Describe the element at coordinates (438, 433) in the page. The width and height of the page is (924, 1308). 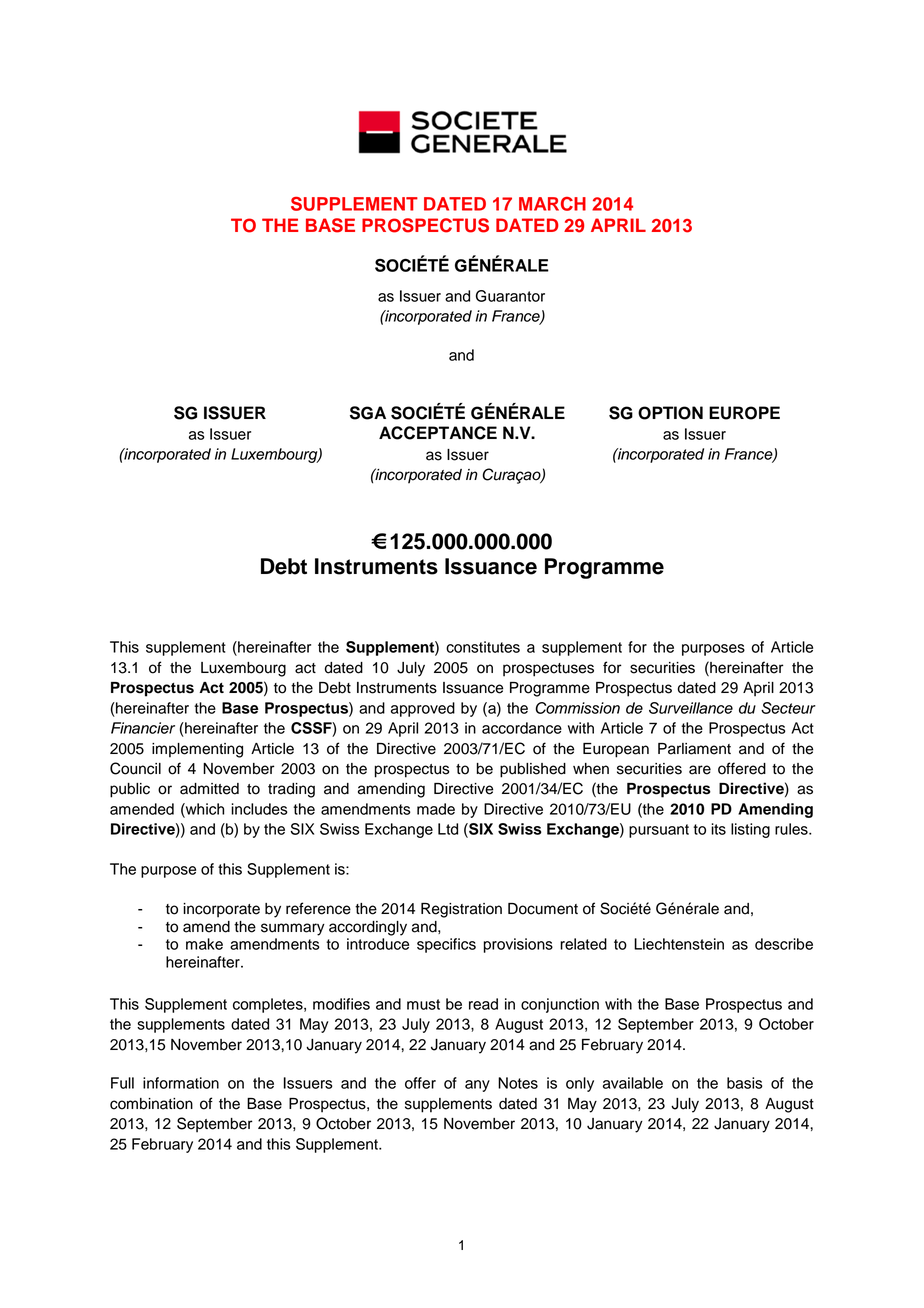
I see `ACCEPTANCE` at that location.
